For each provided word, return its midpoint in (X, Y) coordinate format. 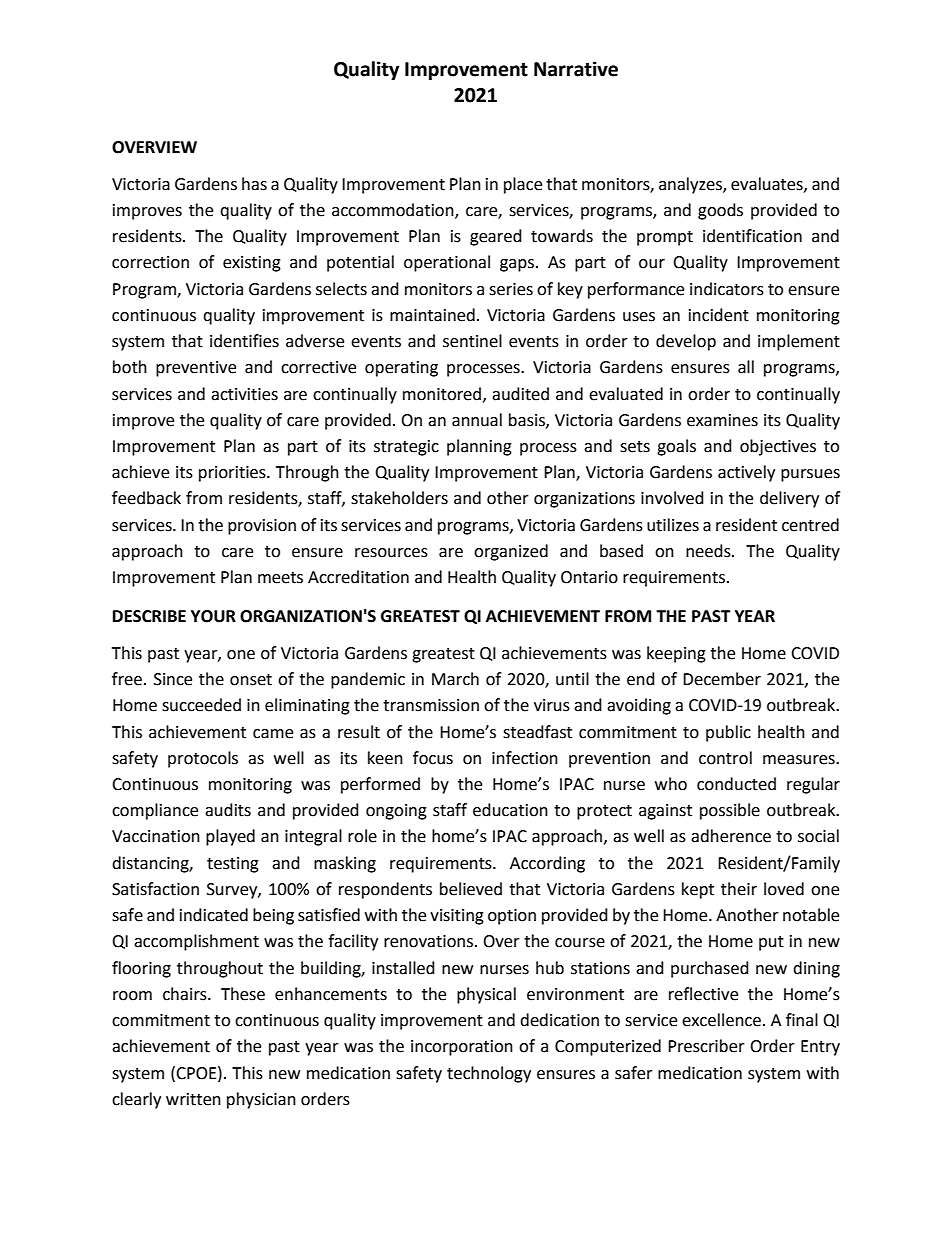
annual (477, 420)
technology (489, 1074)
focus (433, 758)
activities (244, 394)
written (193, 1099)
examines (722, 420)
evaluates (768, 184)
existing (252, 264)
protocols (203, 759)
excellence (721, 1020)
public (728, 733)
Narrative (576, 69)
